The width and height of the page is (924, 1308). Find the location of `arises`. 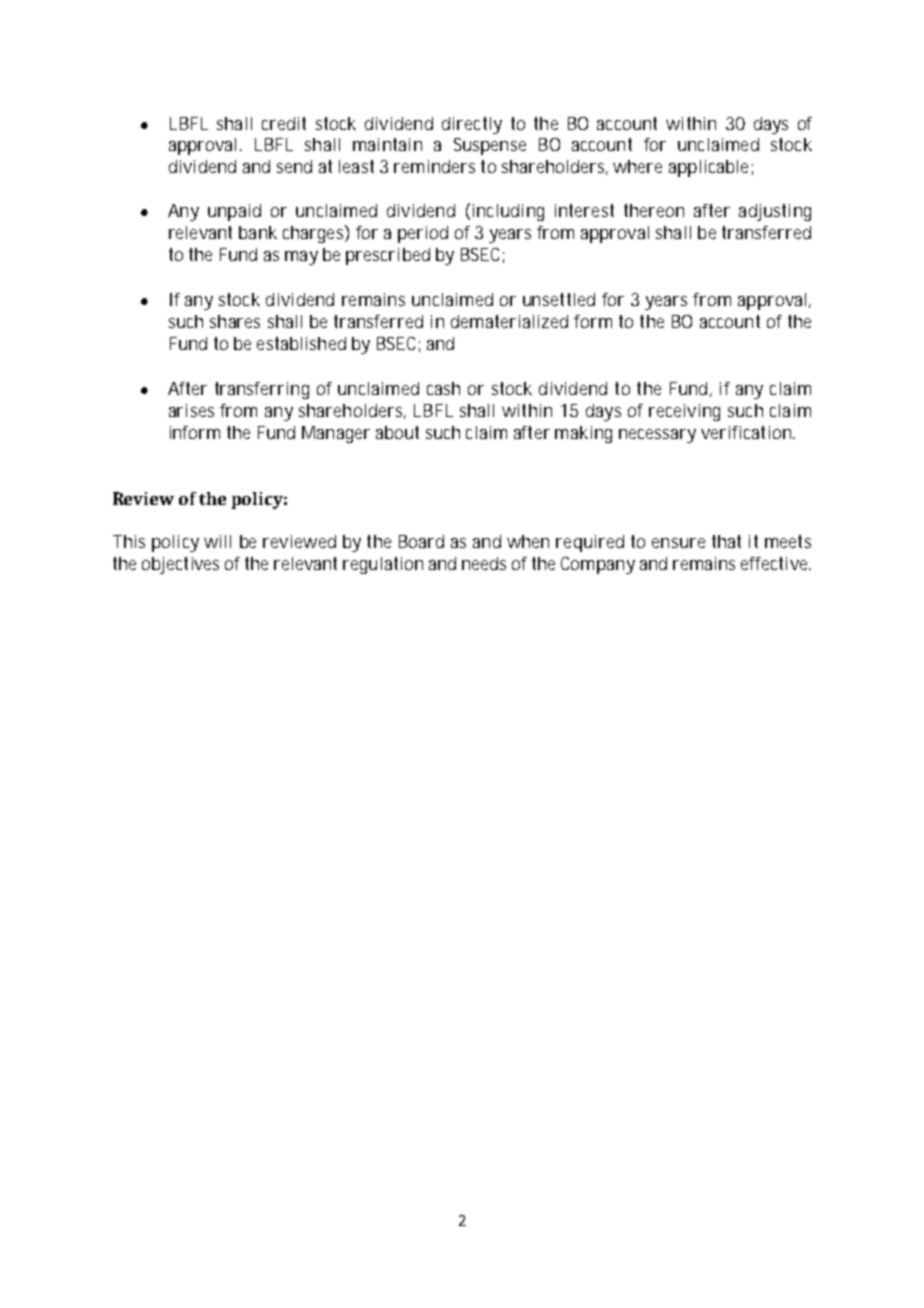

arises is located at coordinates (191, 410).
